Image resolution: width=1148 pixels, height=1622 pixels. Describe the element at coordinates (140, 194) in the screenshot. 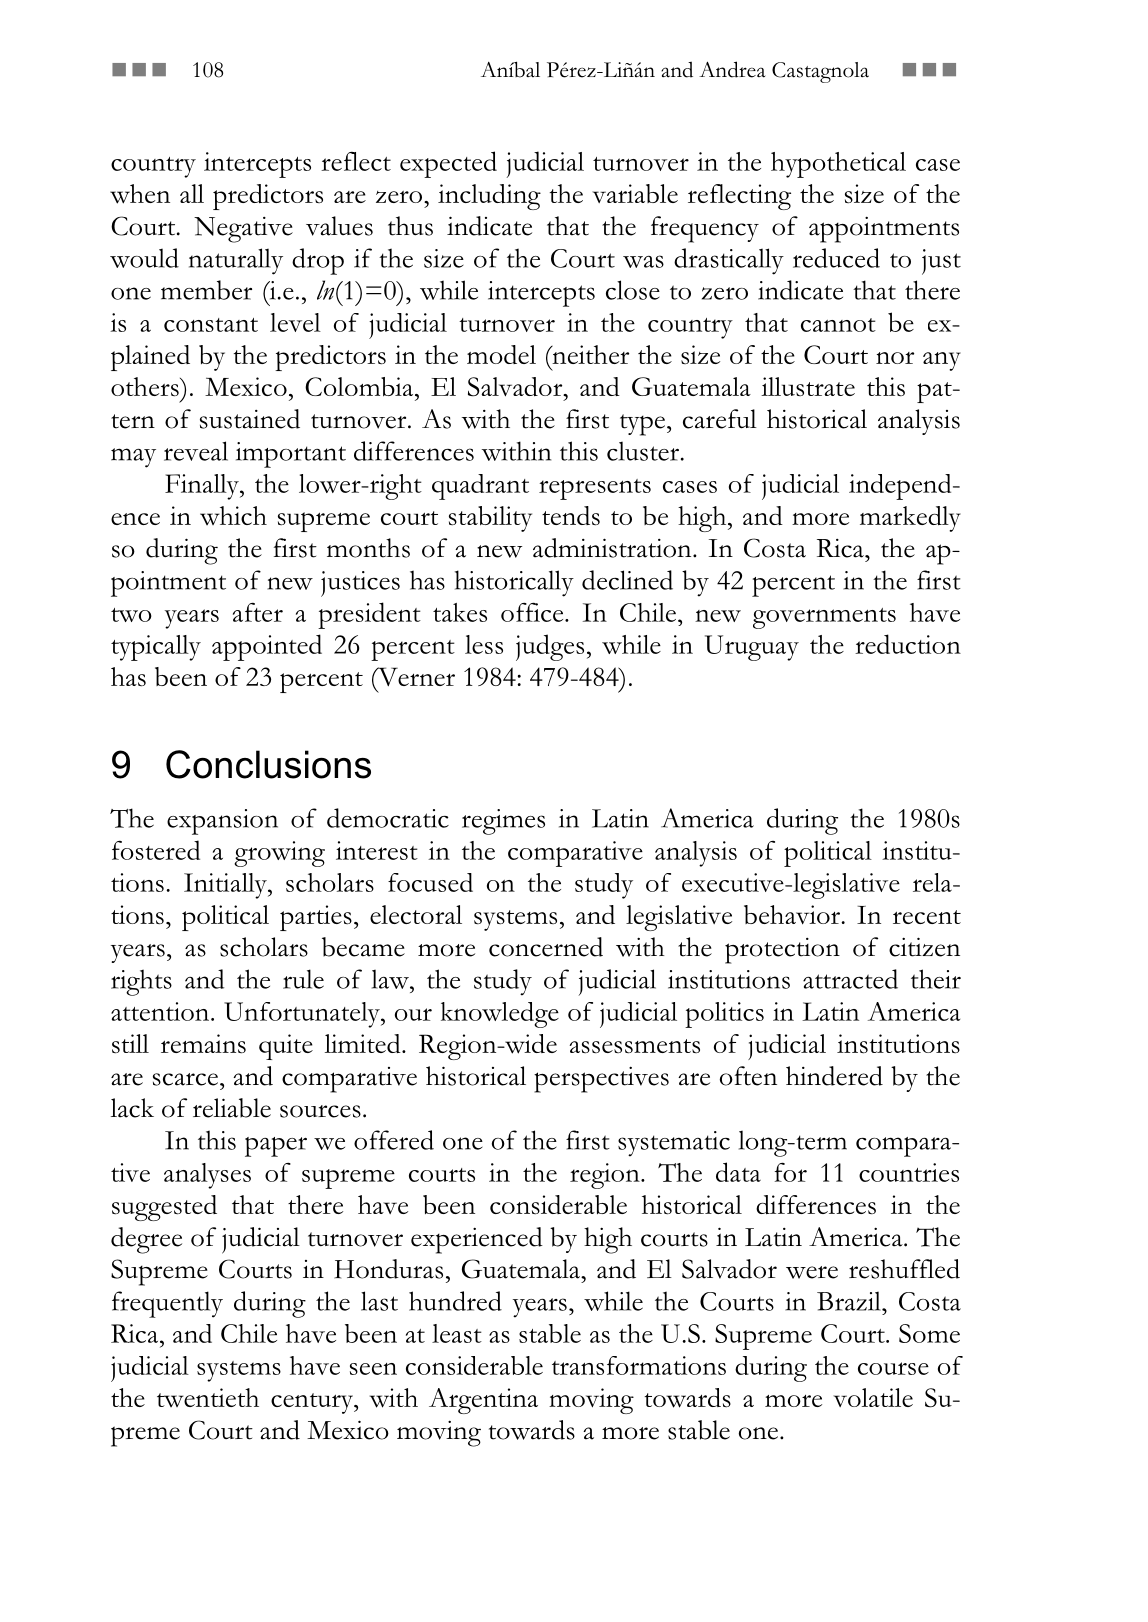

I see `when` at that location.
